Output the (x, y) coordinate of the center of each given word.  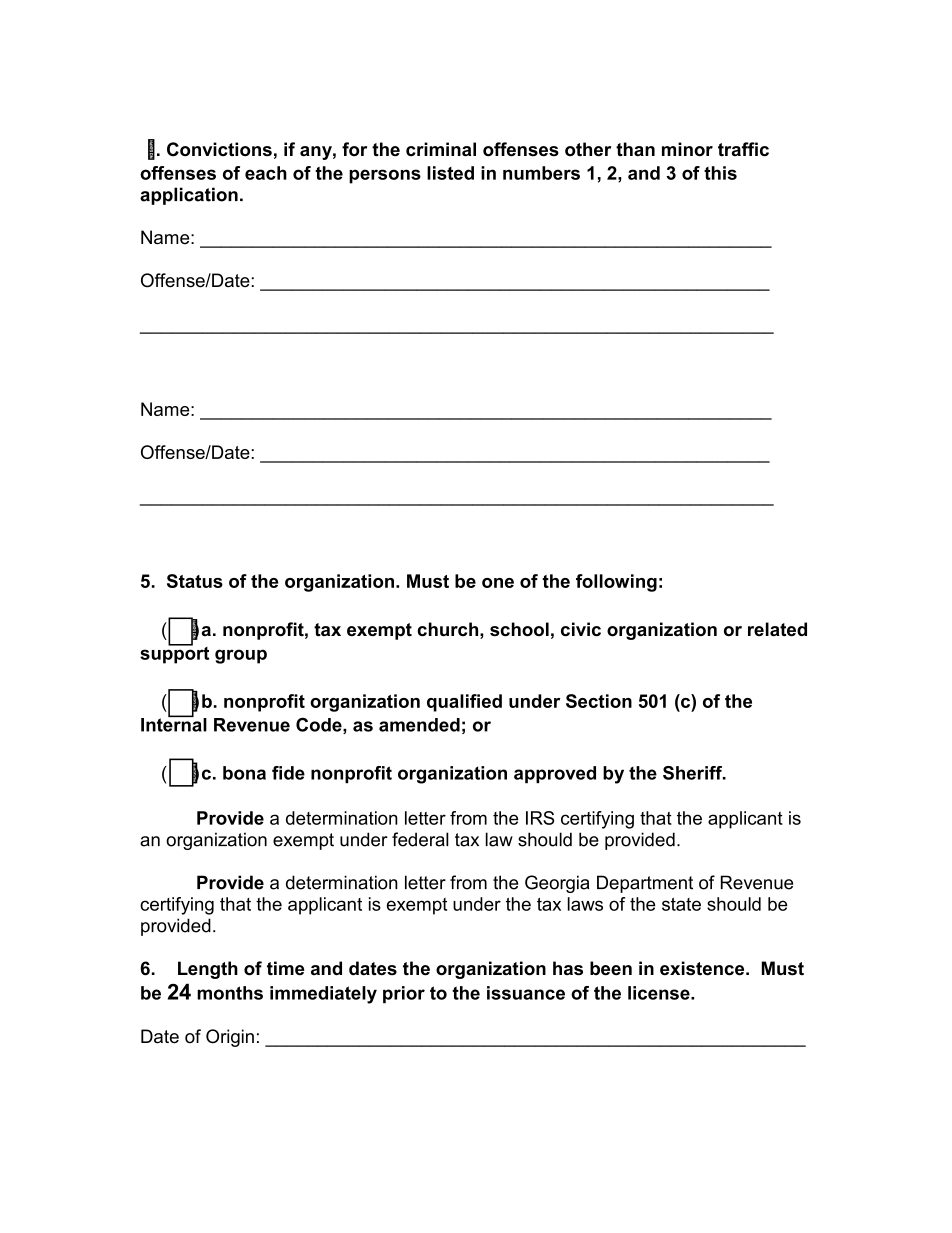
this (720, 173)
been (611, 968)
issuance (526, 993)
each (266, 173)
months (230, 993)
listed (450, 173)
